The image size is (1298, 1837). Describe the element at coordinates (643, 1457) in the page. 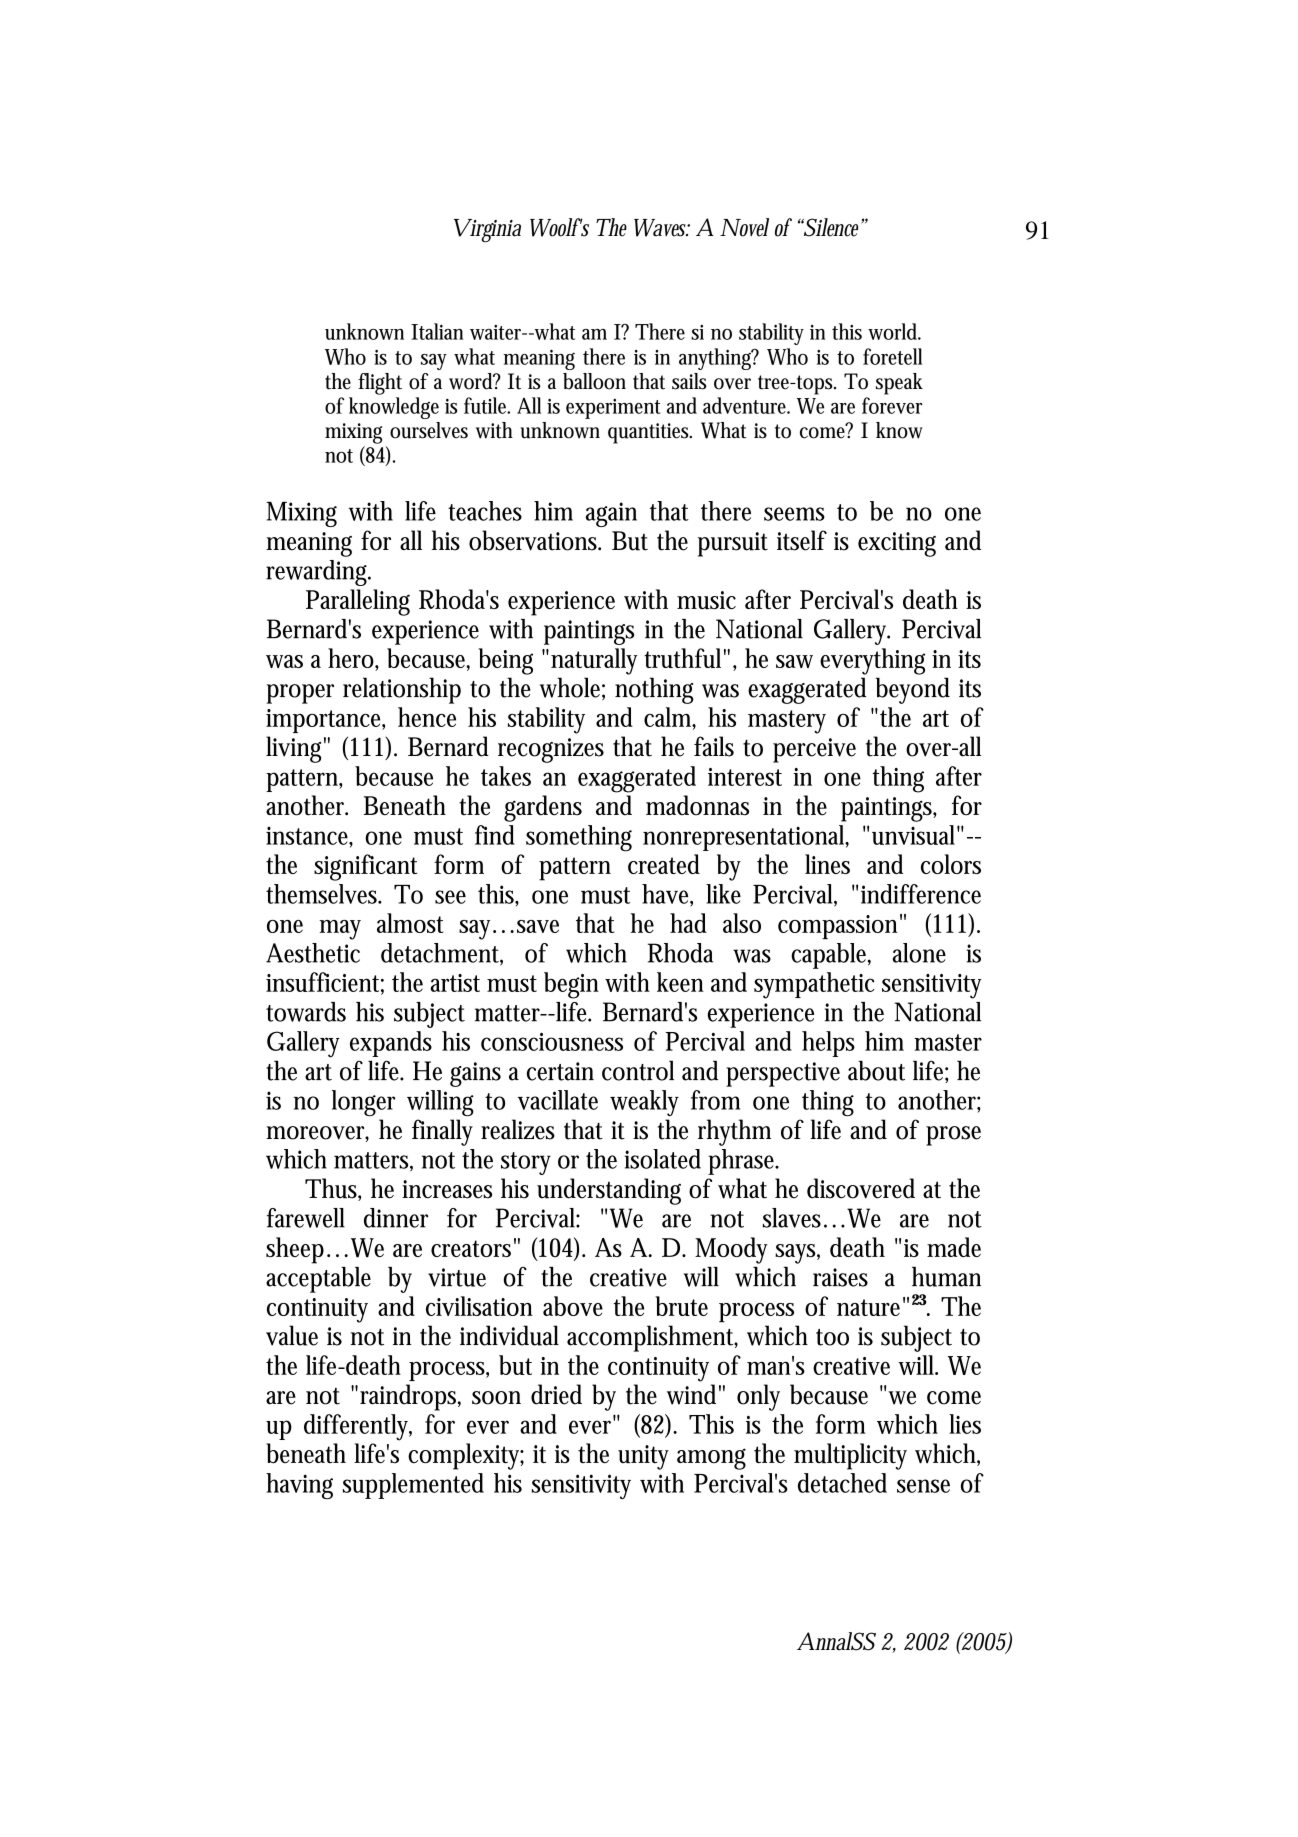

I see `unity` at that location.
